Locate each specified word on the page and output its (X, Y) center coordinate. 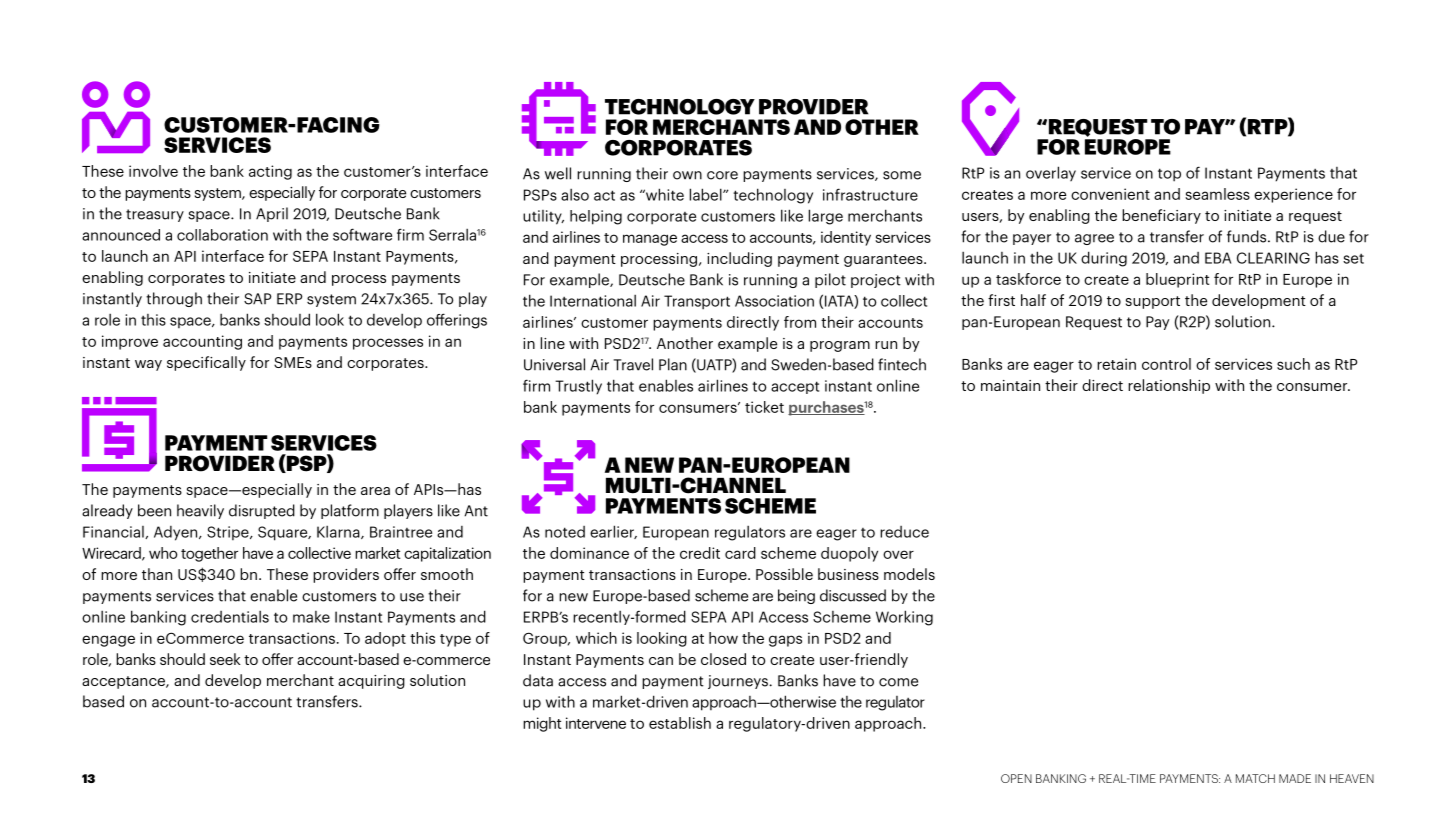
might (542, 724)
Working (904, 618)
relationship (1169, 386)
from (800, 322)
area (375, 491)
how (723, 638)
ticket (764, 407)
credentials (230, 616)
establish (680, 723)
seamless (1217, 194)
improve (130, 342)
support (1153, 302)
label (707, 194)
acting (270, 172)
